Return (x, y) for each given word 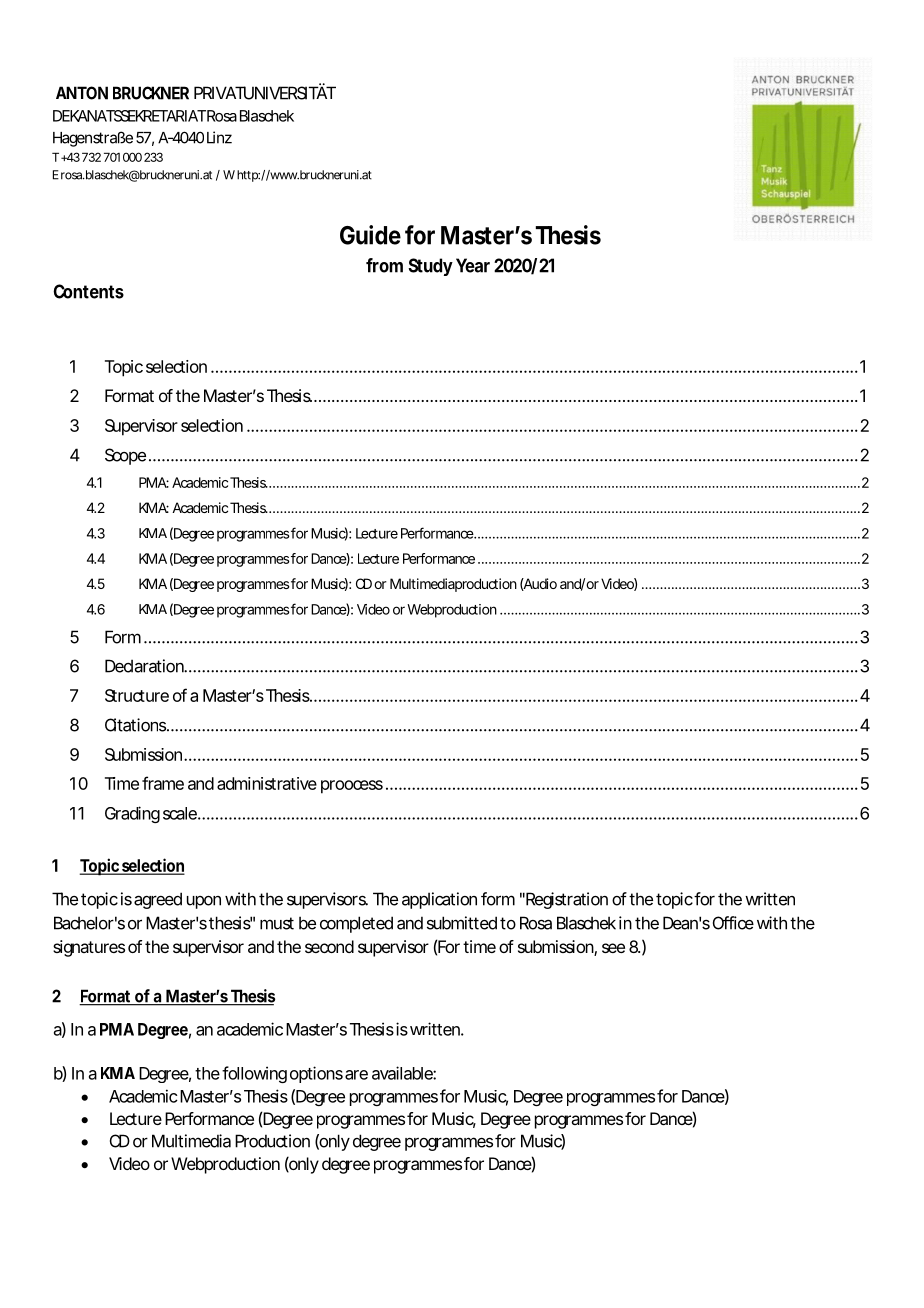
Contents (88, 291)
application (439, 900)
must (277, 923)
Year (473, 265)
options (316, 1074)
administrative (267, 783)
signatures (89, 948)
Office (733, 923)
